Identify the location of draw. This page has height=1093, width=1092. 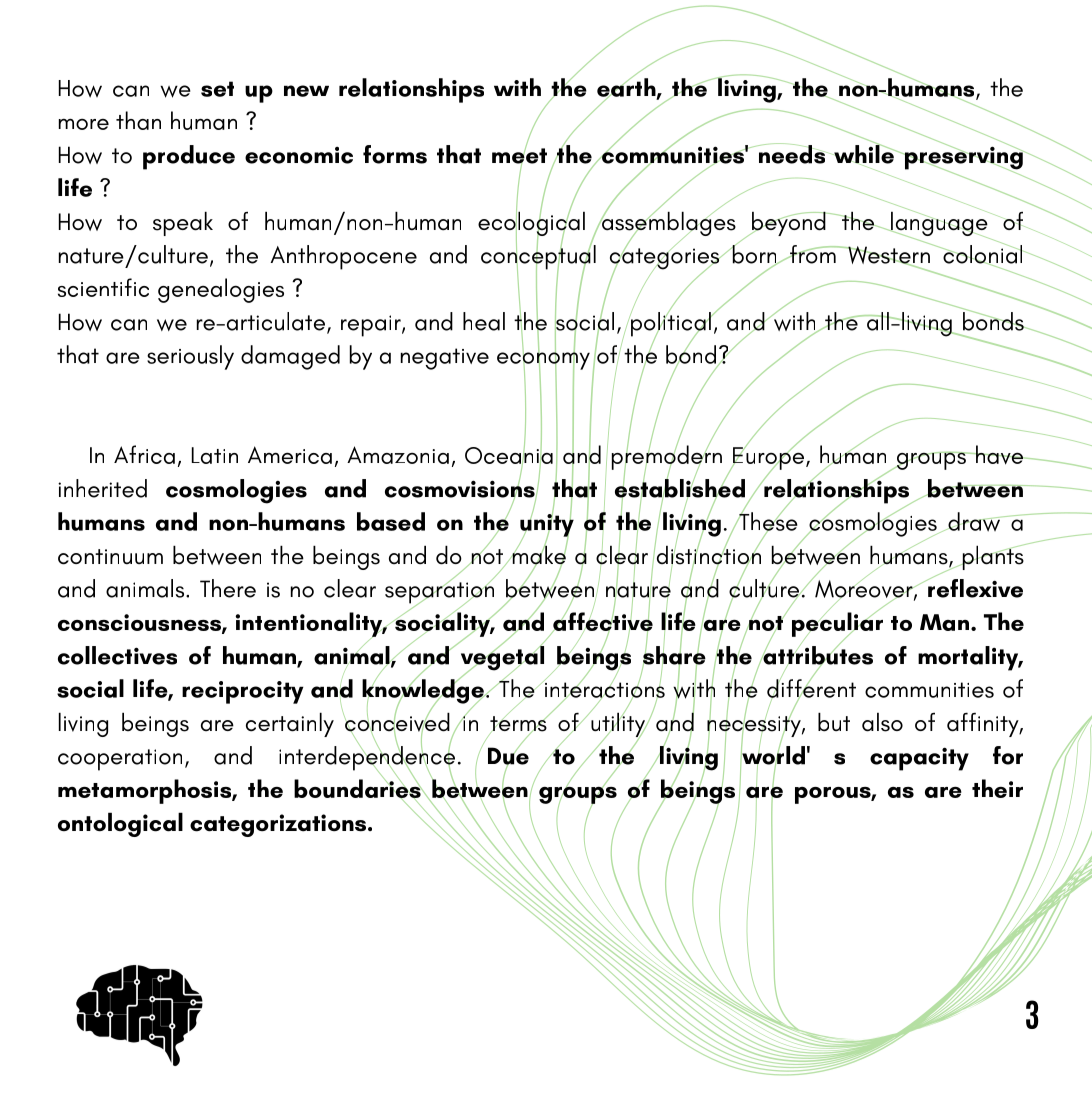
(973, 522).
